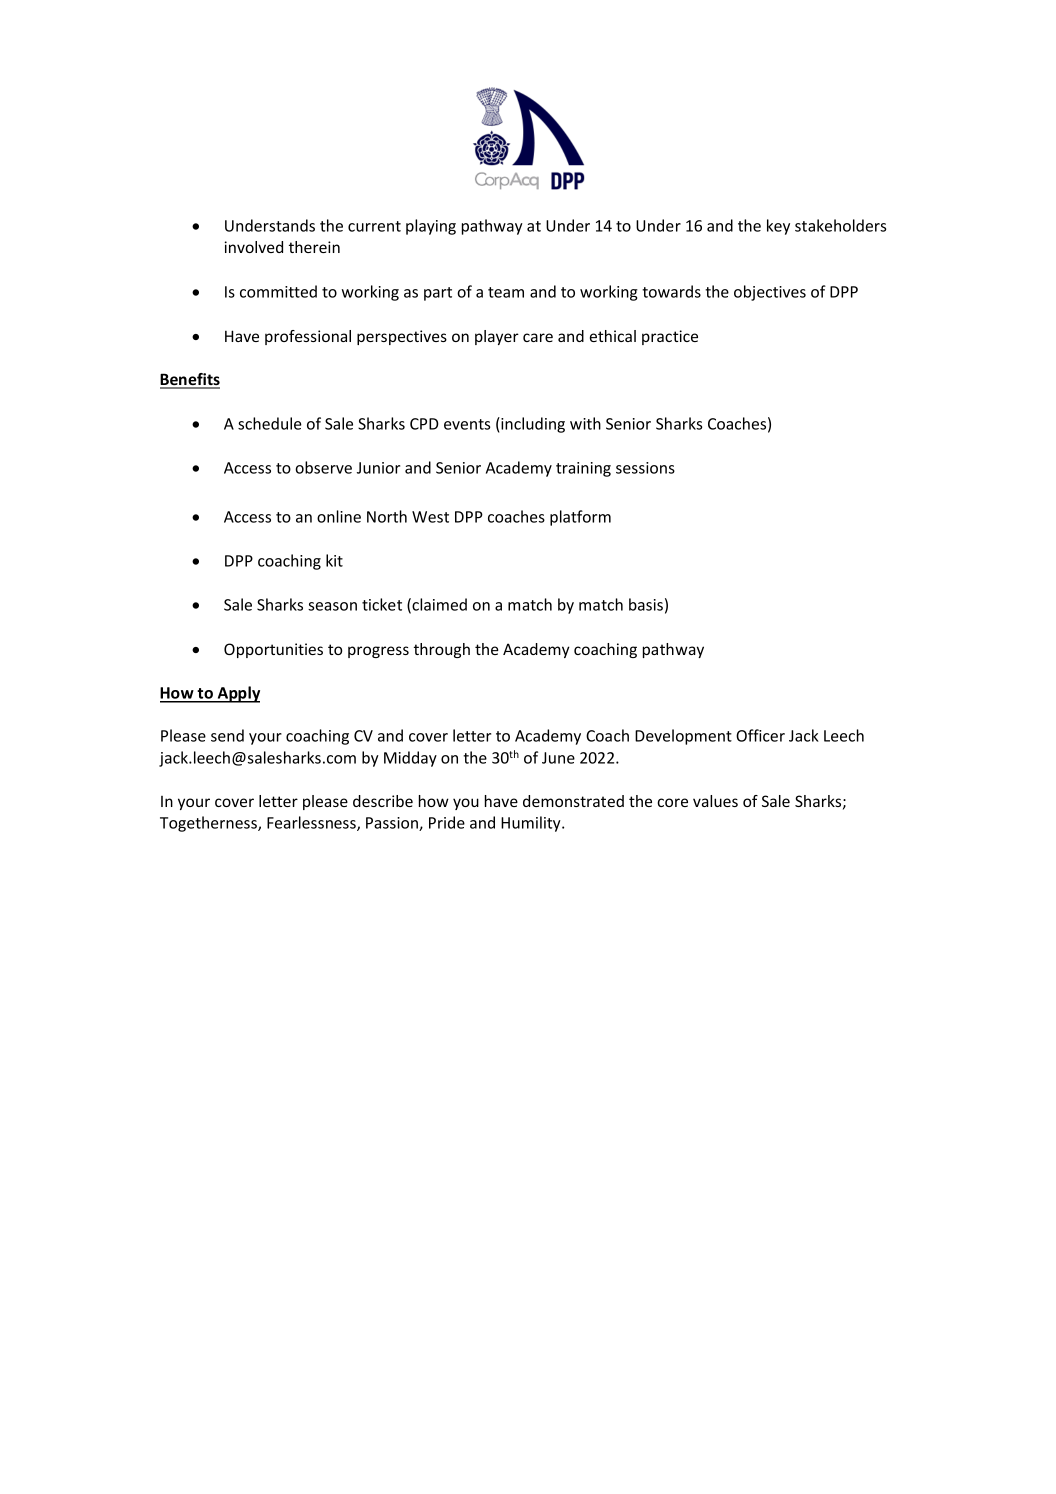 The height and width of the document is (1494, 1056). Describe the element at coordinates (645, 468) in the document. I see `sessions` at that location.
